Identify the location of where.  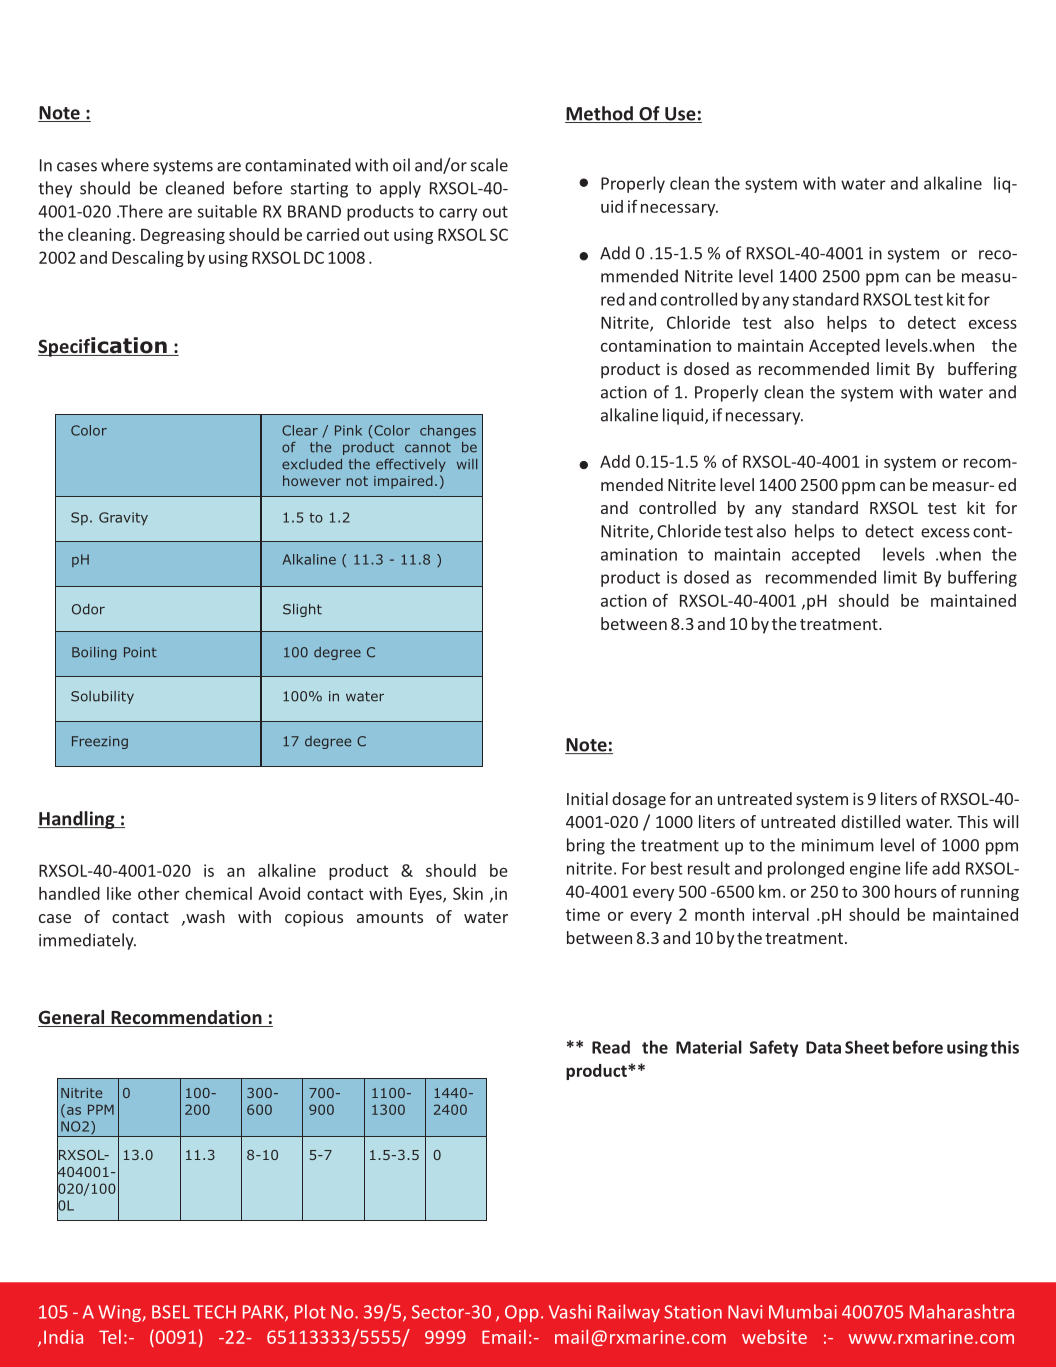
(125, 165).
